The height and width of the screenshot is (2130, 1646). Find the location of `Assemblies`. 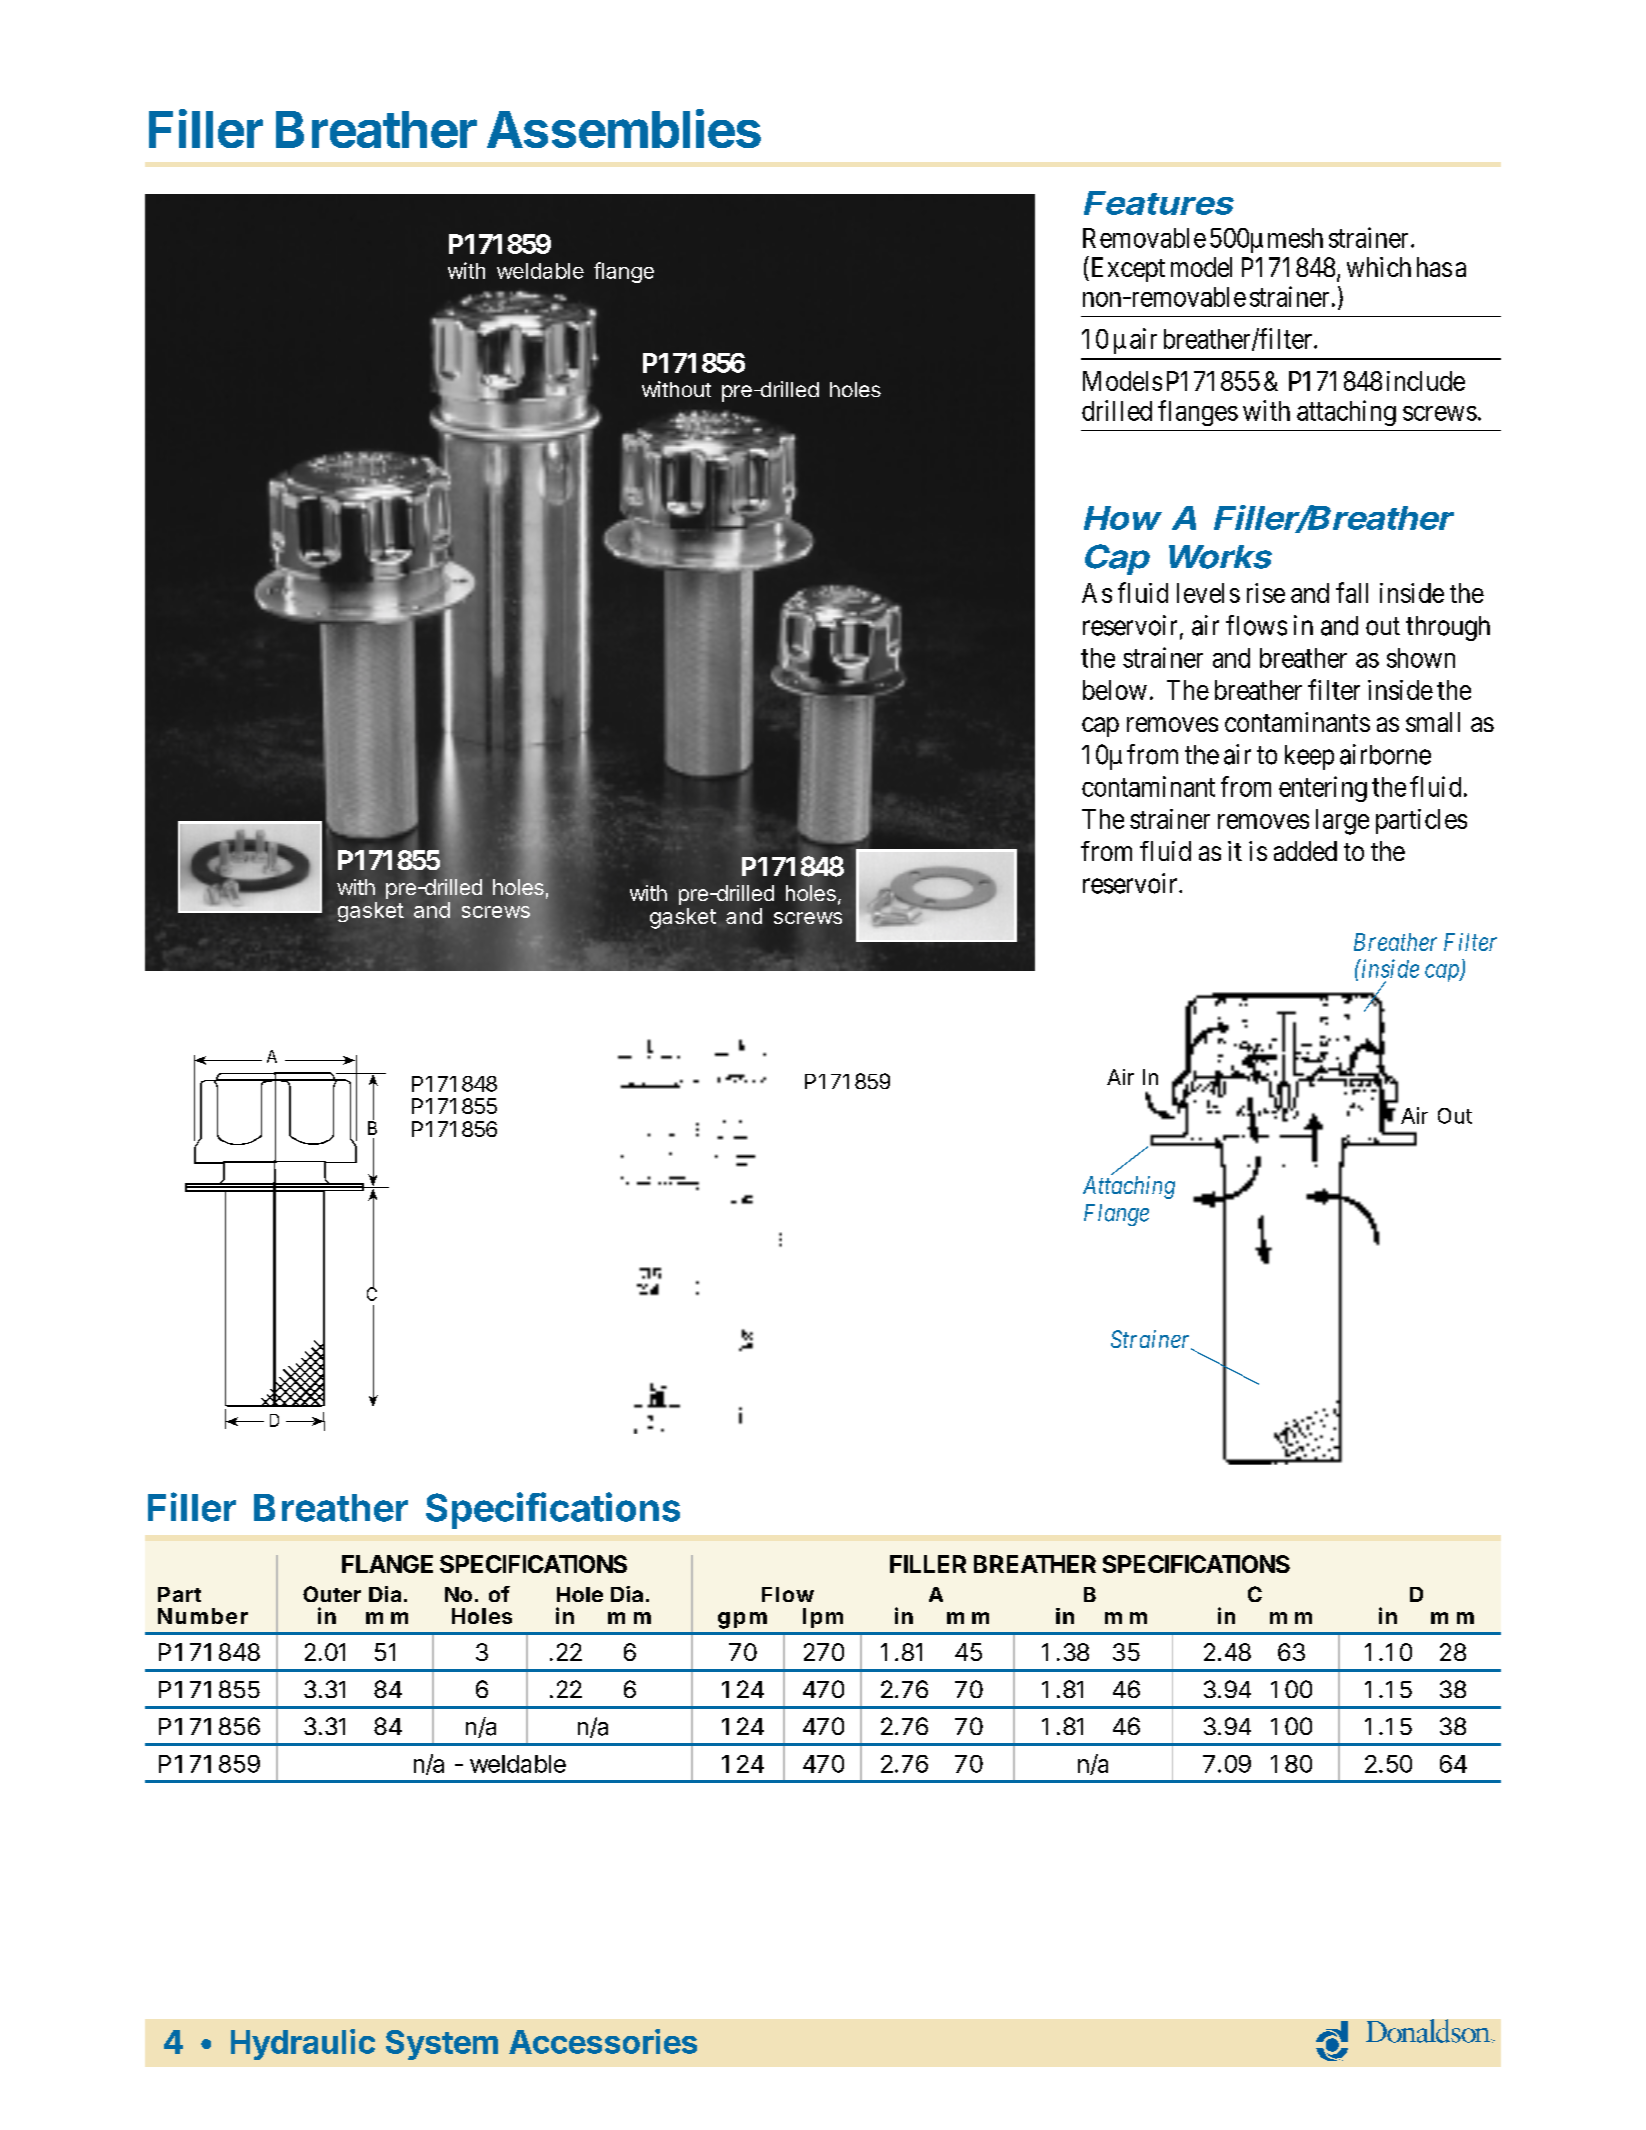

Assemblies is located at coordinates (624, 128).
